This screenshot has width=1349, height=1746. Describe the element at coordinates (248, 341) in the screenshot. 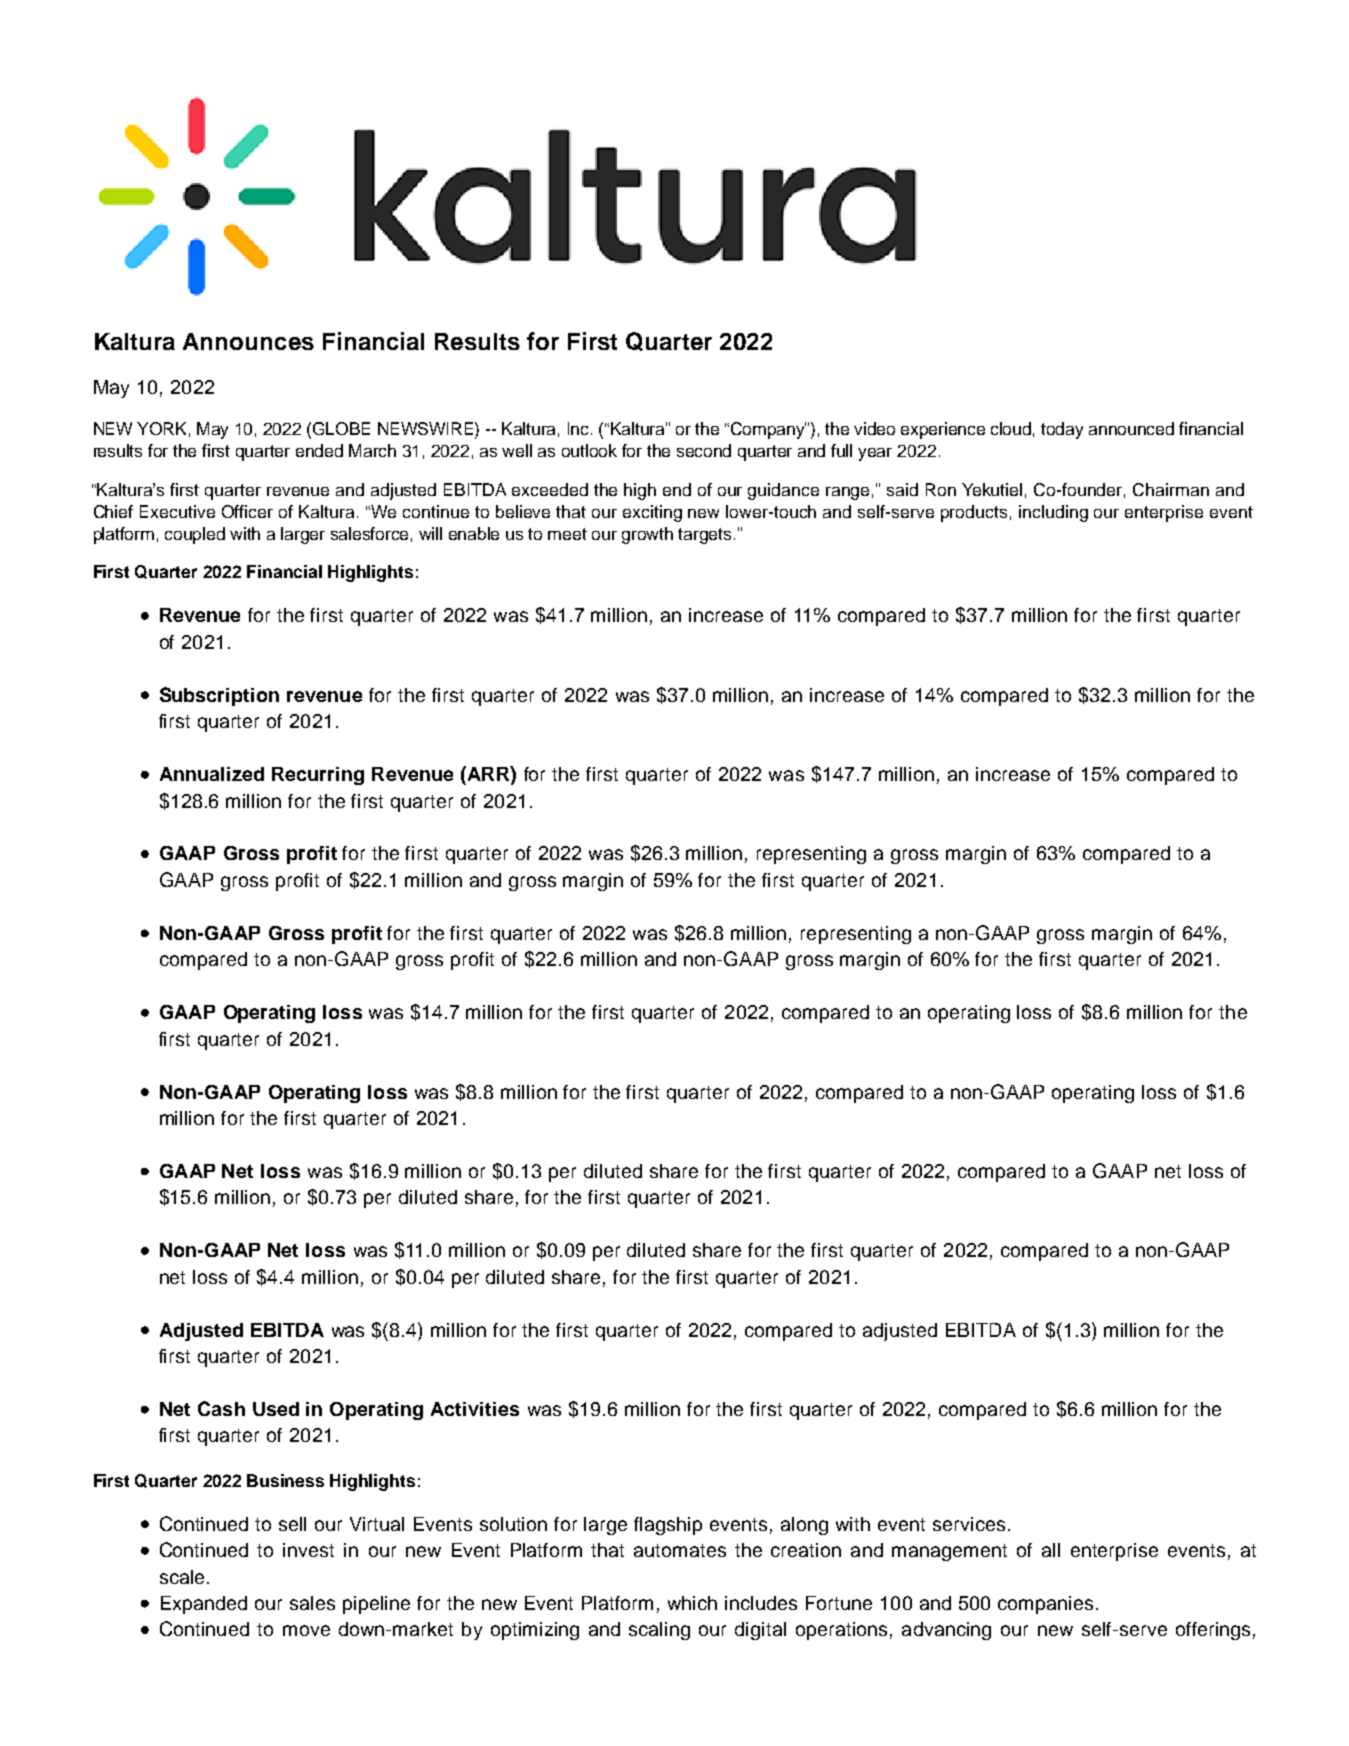

I see `Announces` at that location.
